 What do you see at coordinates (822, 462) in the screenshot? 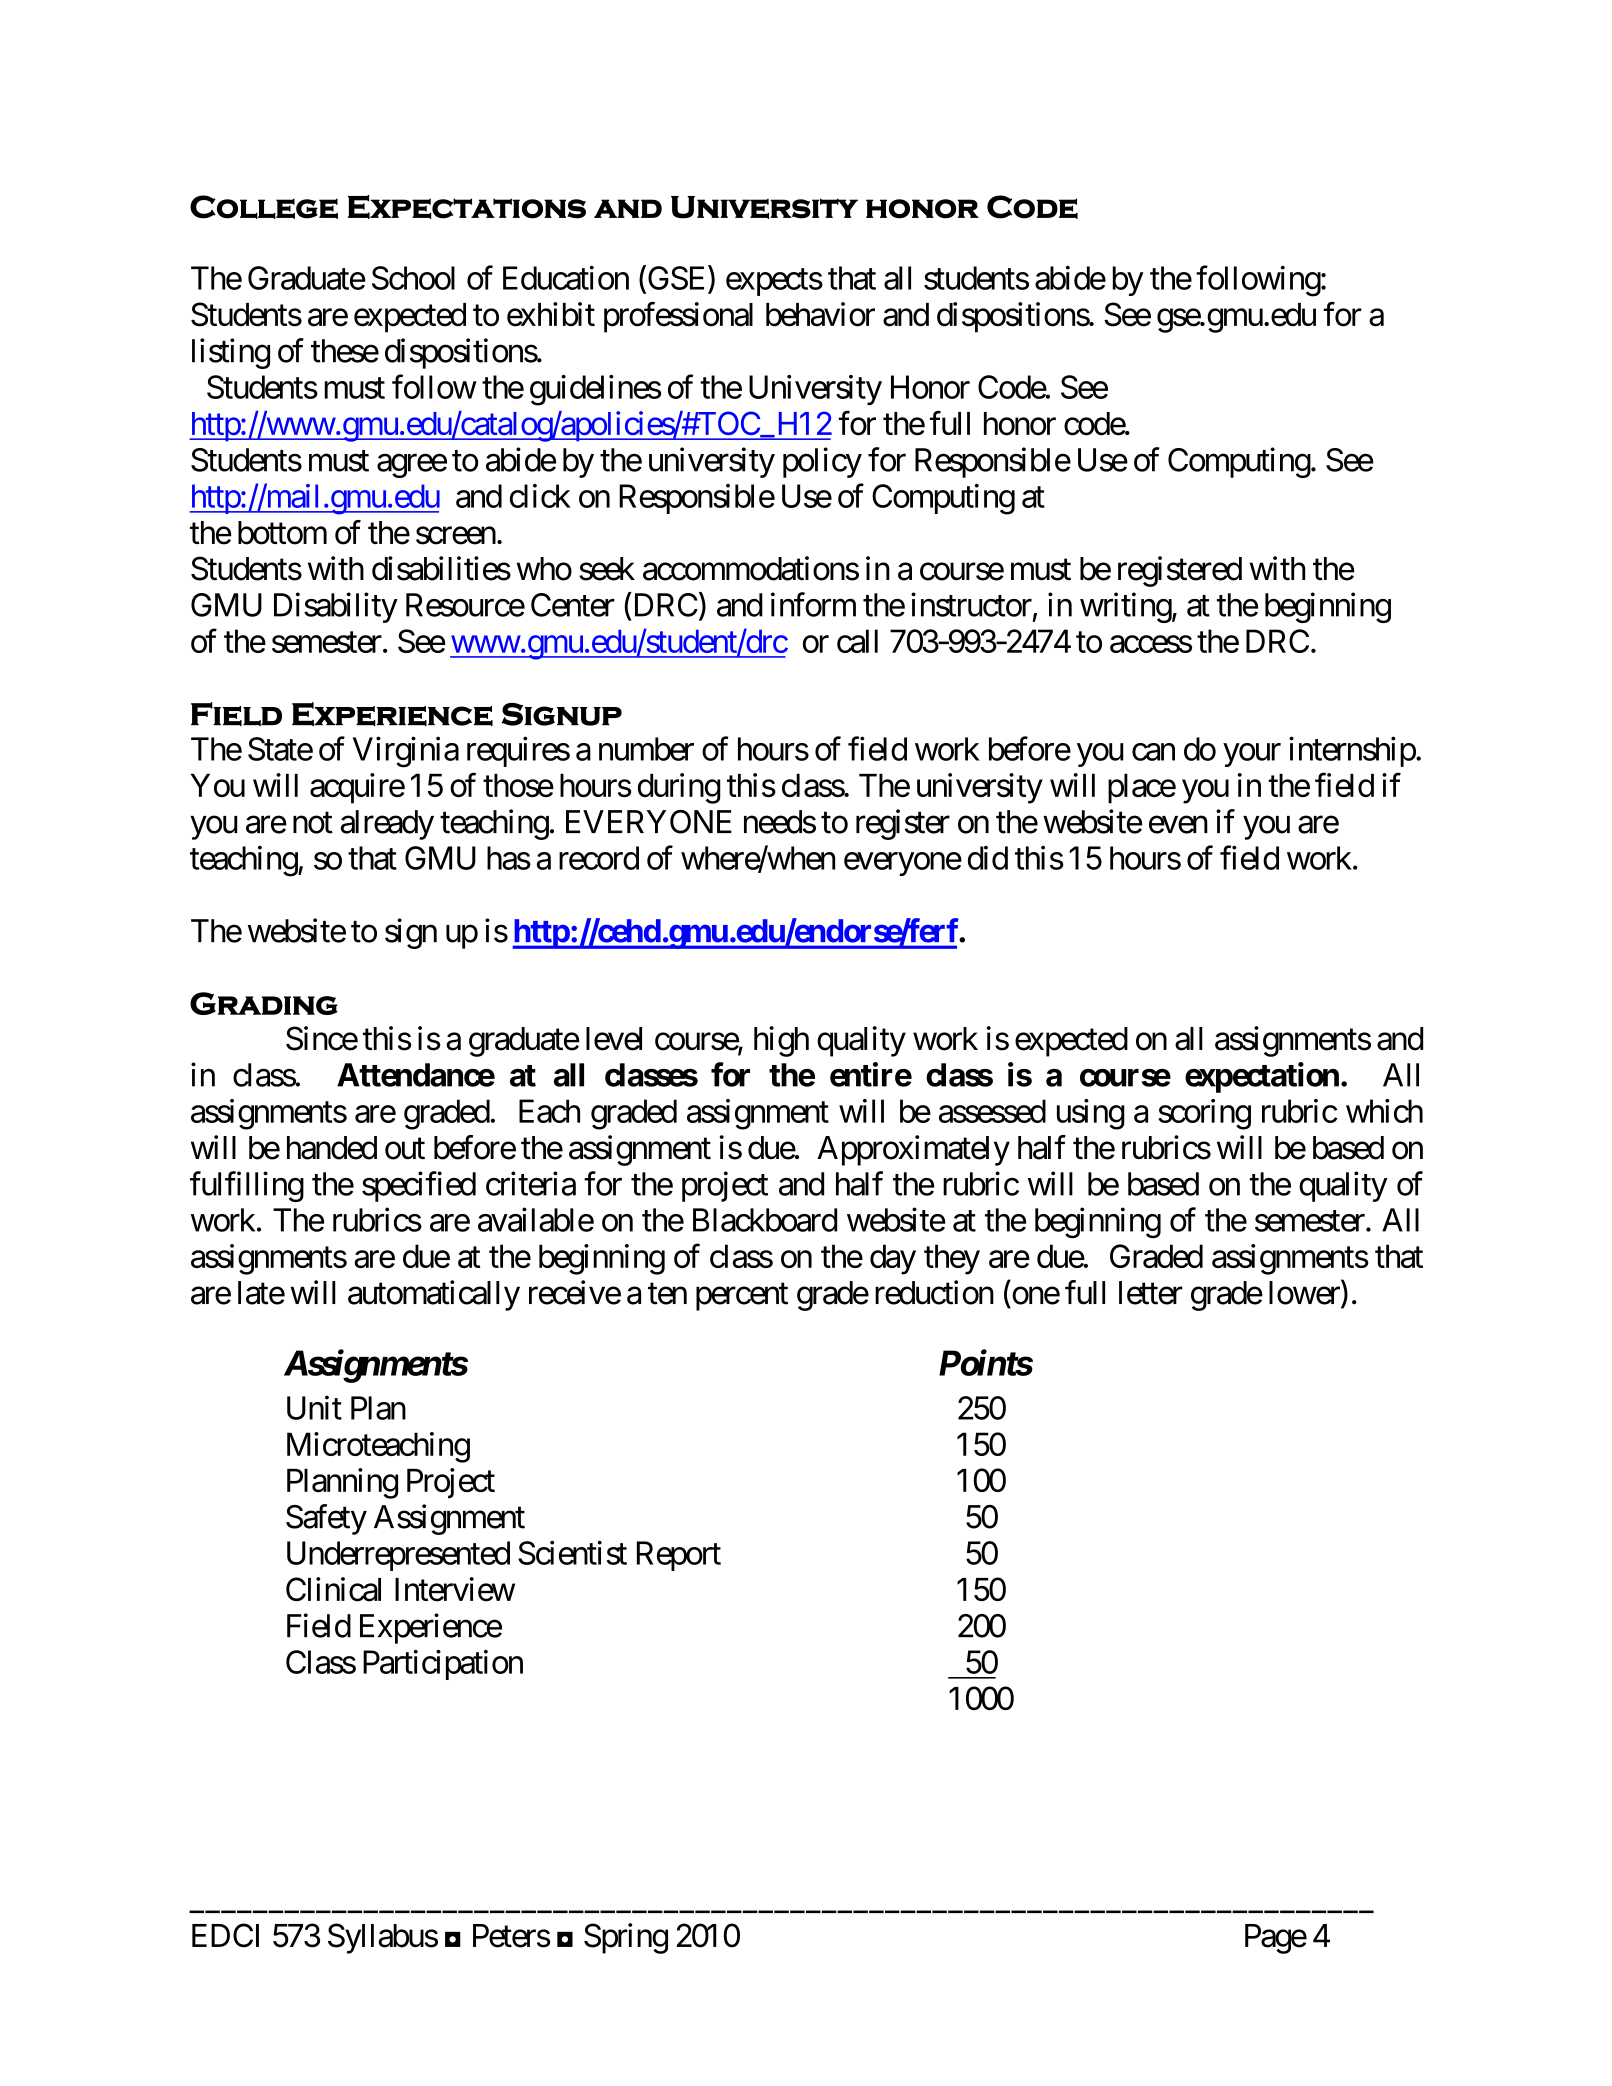
I see `policy` at bounding box center [822, 462].
